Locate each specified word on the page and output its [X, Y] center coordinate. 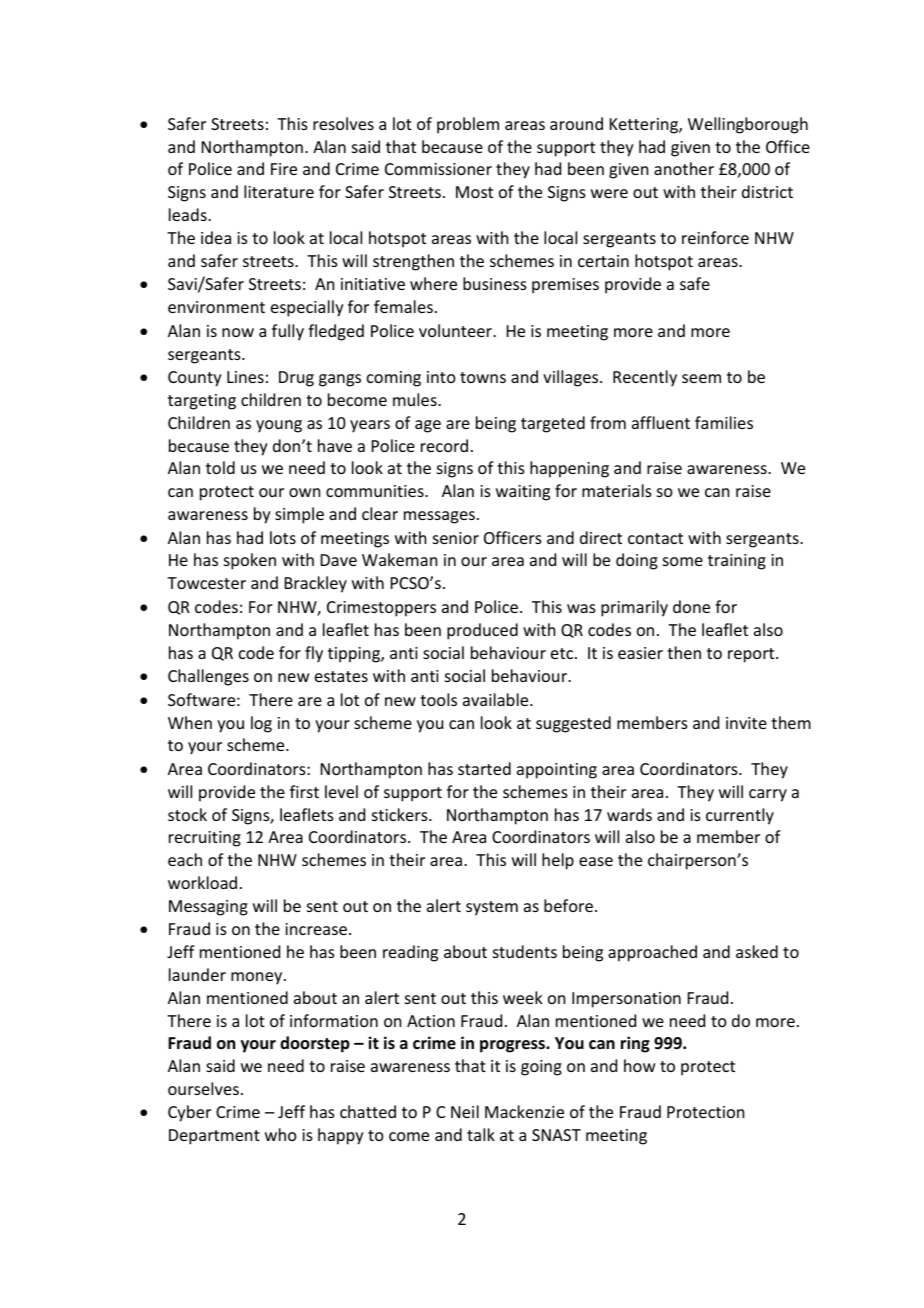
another [684, 168]
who [281, 1134]
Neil [465, 1111]
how [640, 1065]
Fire [284, 169]
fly [314, 654]
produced [482, 631]
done [691, 606]
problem [468, 125]
